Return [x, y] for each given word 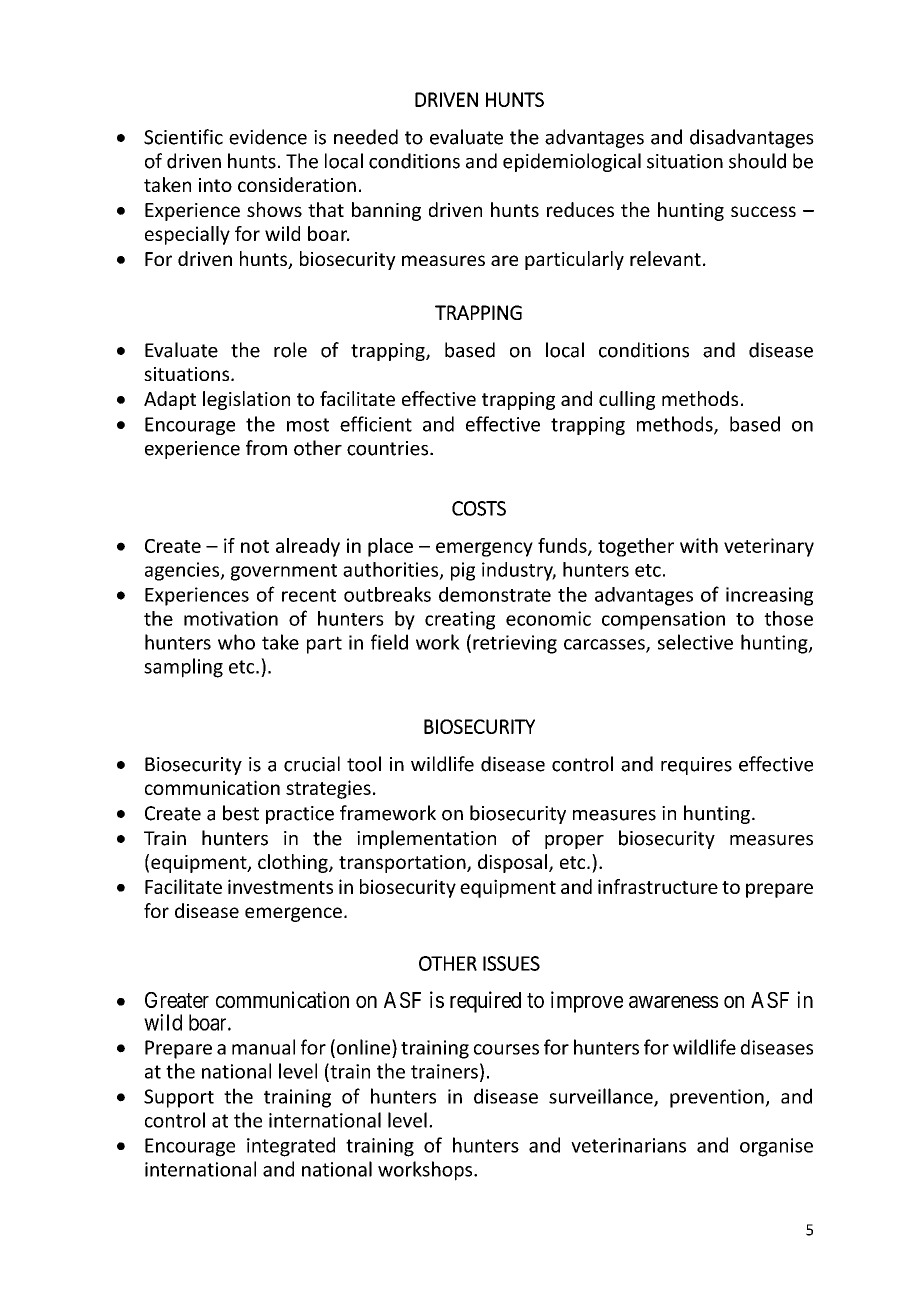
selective [695, 642]
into [215, 185]
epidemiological [572, 162]
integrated [291, 1147]
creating [460, 620]
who [236, 642]
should [757, 161]
